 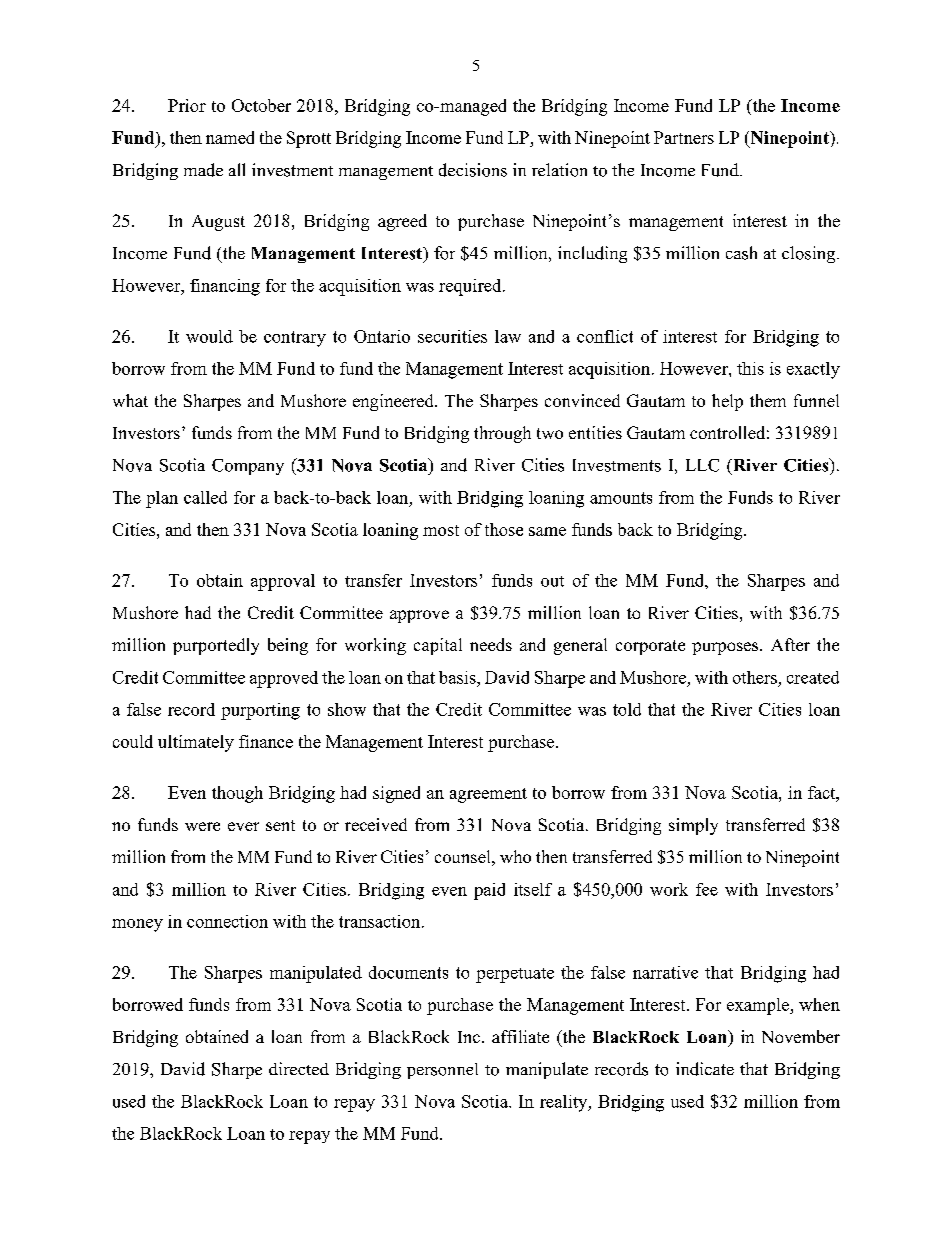 What do you see at coordinates (227, 921) in the screenshot?
I see `connection` at bounding box center [227, 921].
